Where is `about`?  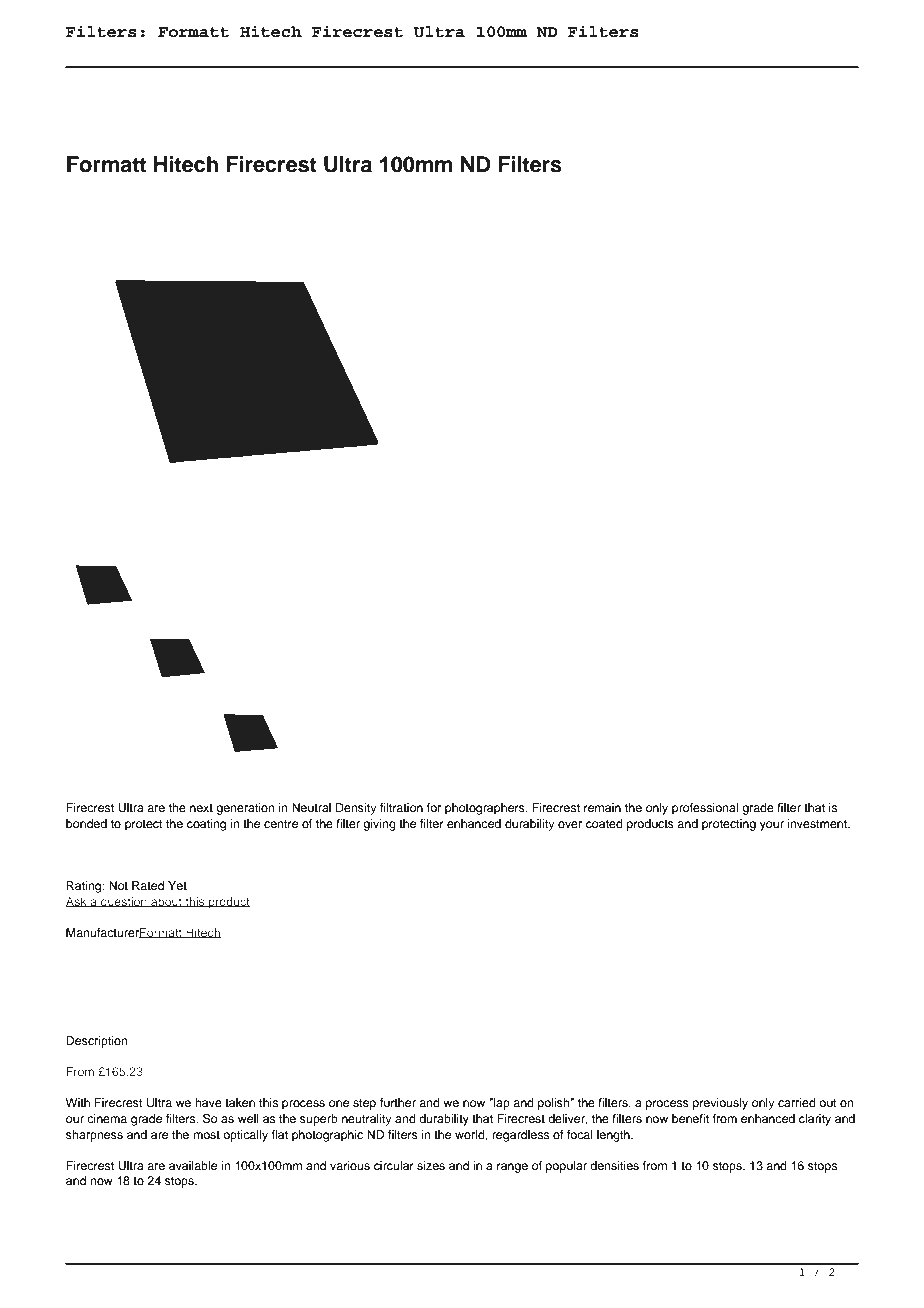
about is located at coordinates (166, 902).
